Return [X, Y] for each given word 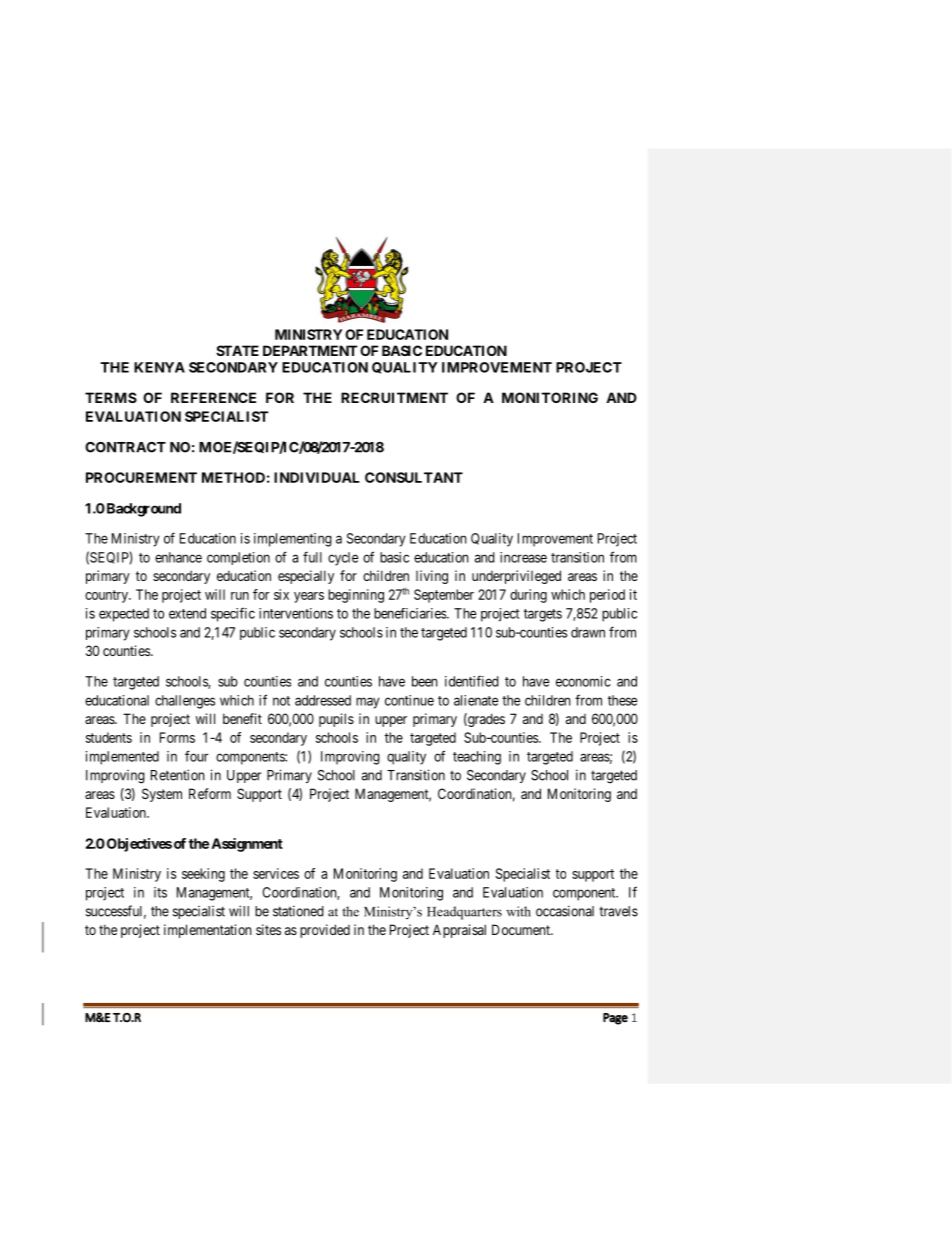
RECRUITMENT [394, 397]
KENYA [159, 367]
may [368, 703]
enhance [178, 557]
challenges [185, 702]
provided [325, 931]
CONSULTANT [414, 477]
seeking [203, 875]
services [276, 873]
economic [583, 681]
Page [615, 1019]
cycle [343, 559]
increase [523, 557]
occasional [565, 911]
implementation [208, 931]
